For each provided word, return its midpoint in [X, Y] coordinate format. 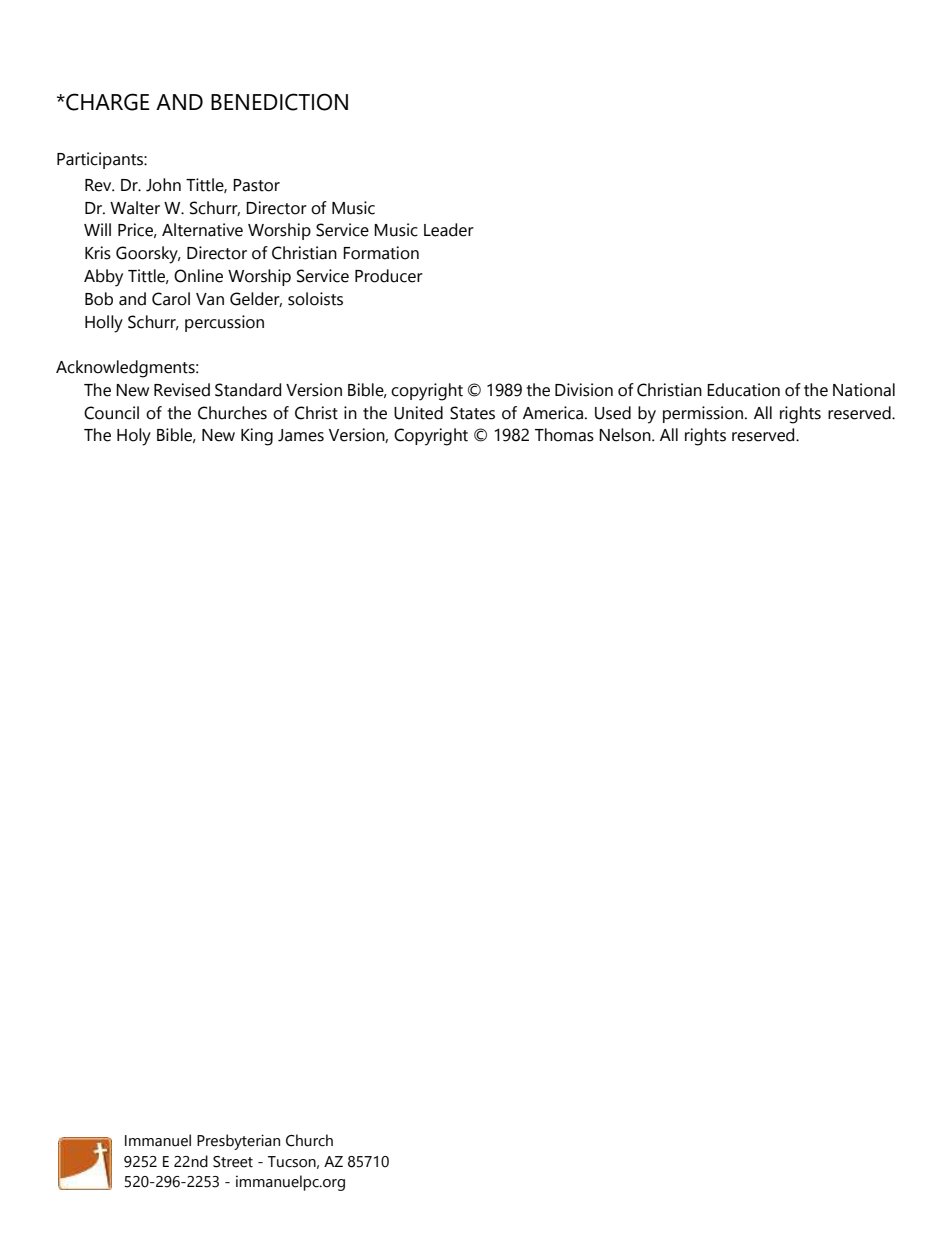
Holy [134, 437]
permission [703, 414]
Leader [449, 230]
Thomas [564, 435]
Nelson [626, 435]
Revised [182, 390]
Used [613, 413]
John [163, 185]
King [257, 437]
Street [233, 1162]
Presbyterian [238, 1142]
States [472, 413]
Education [743, 390]
